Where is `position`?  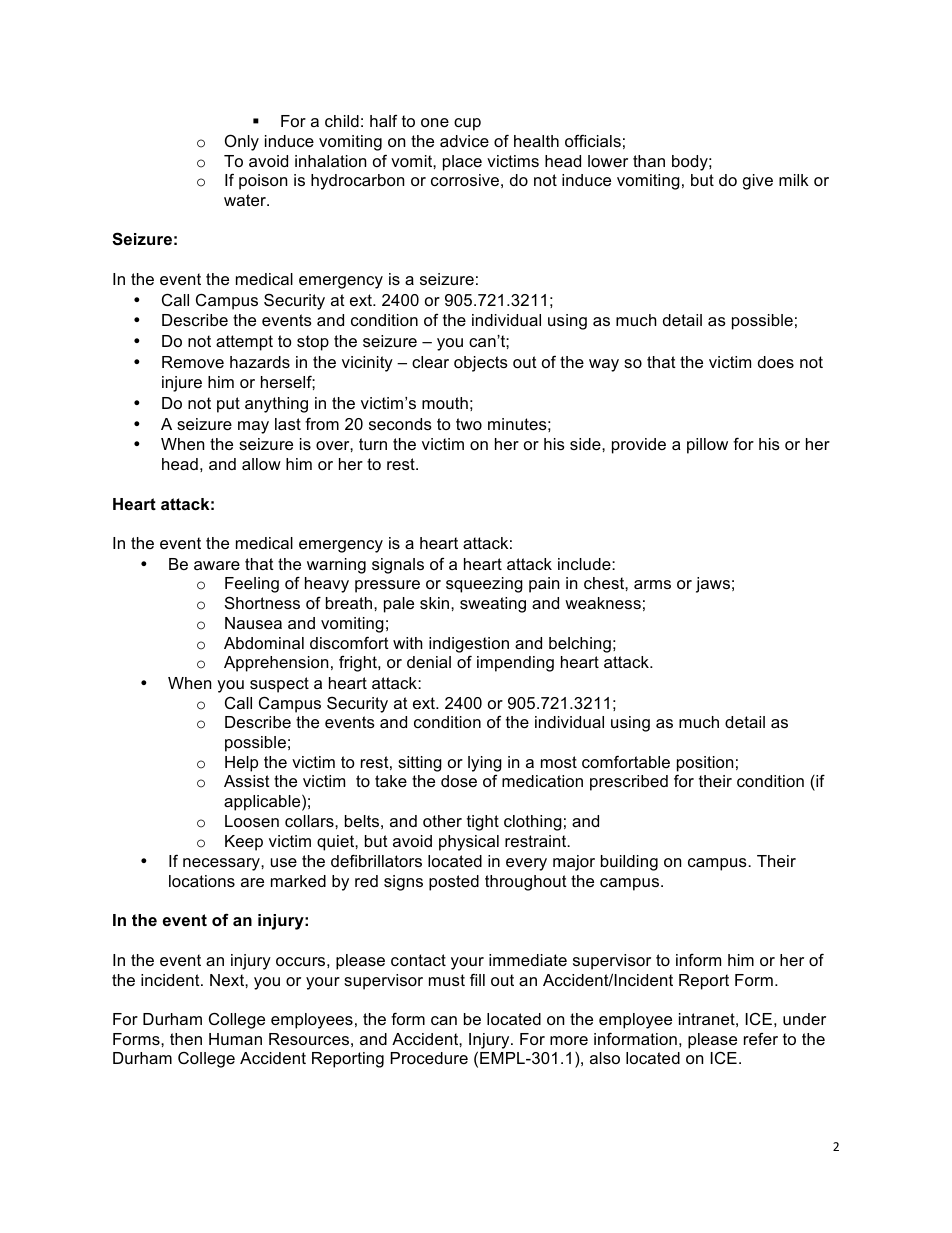
position is located at coordinates (705, 764).
